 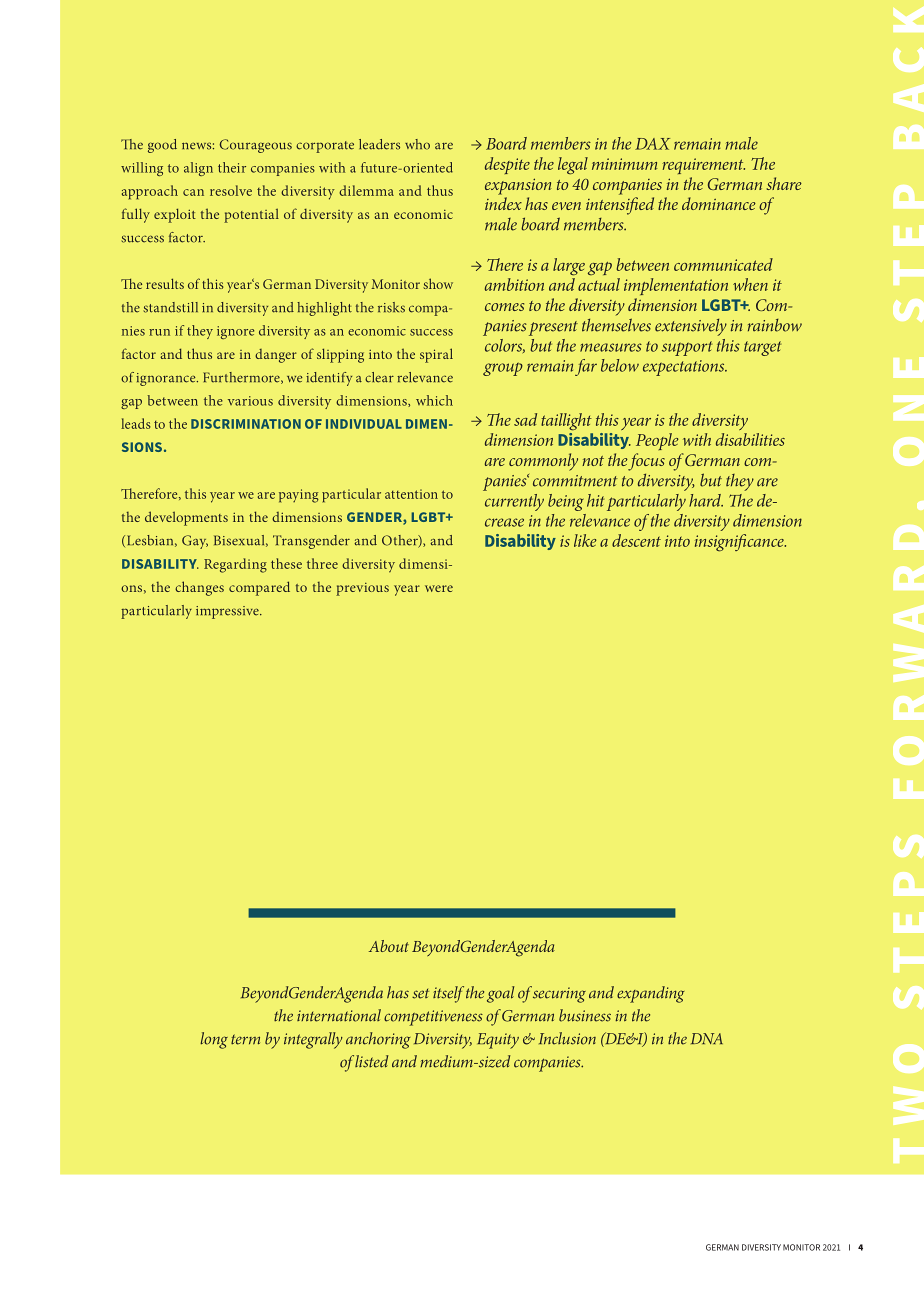 What do you see at coordinates (214, 1040) in the screenshot?
I see `long` at bounding box center [214, 1040].
